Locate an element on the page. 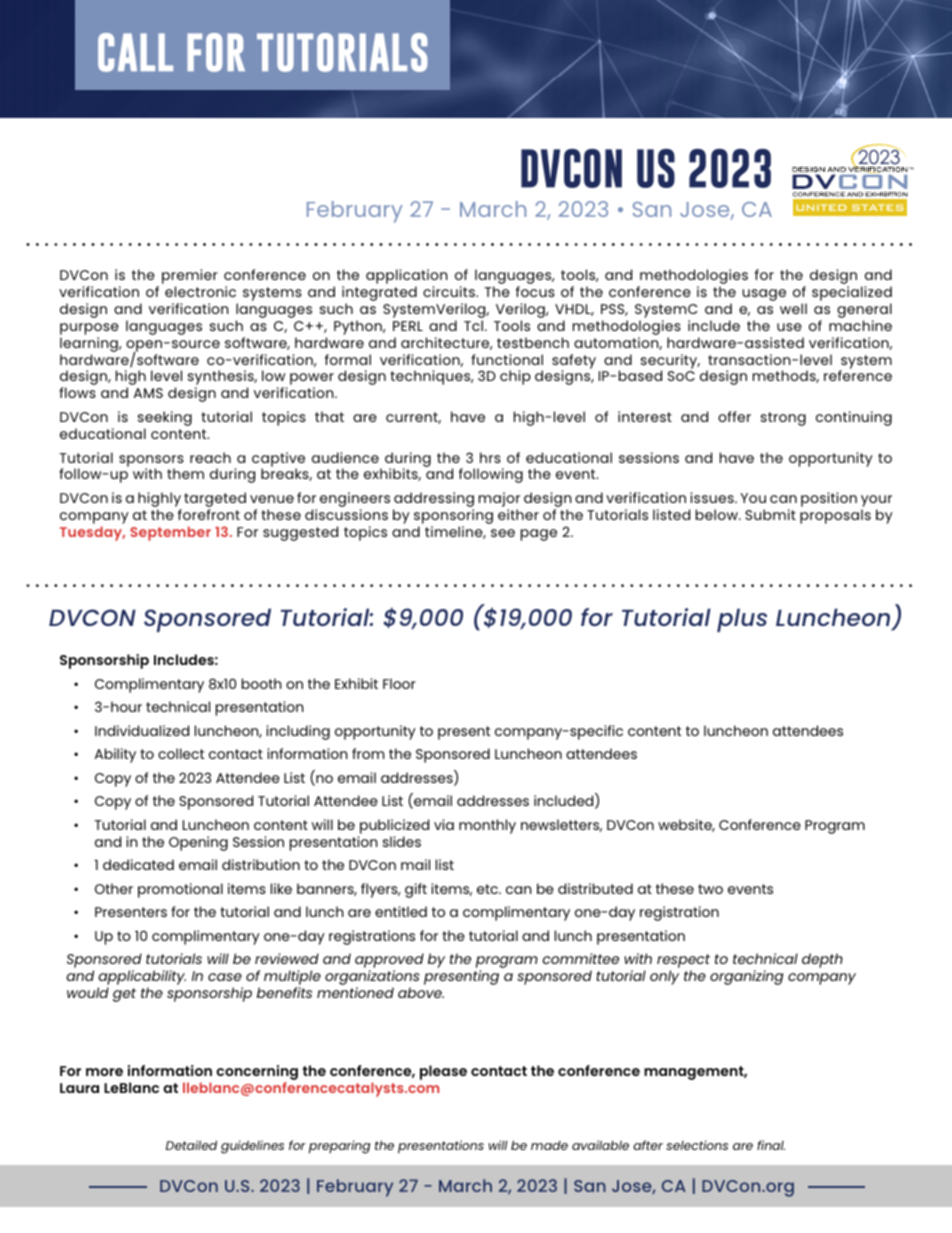 The height and width of the image is (1233, 952). final is located at coordinates (771, 1145).
